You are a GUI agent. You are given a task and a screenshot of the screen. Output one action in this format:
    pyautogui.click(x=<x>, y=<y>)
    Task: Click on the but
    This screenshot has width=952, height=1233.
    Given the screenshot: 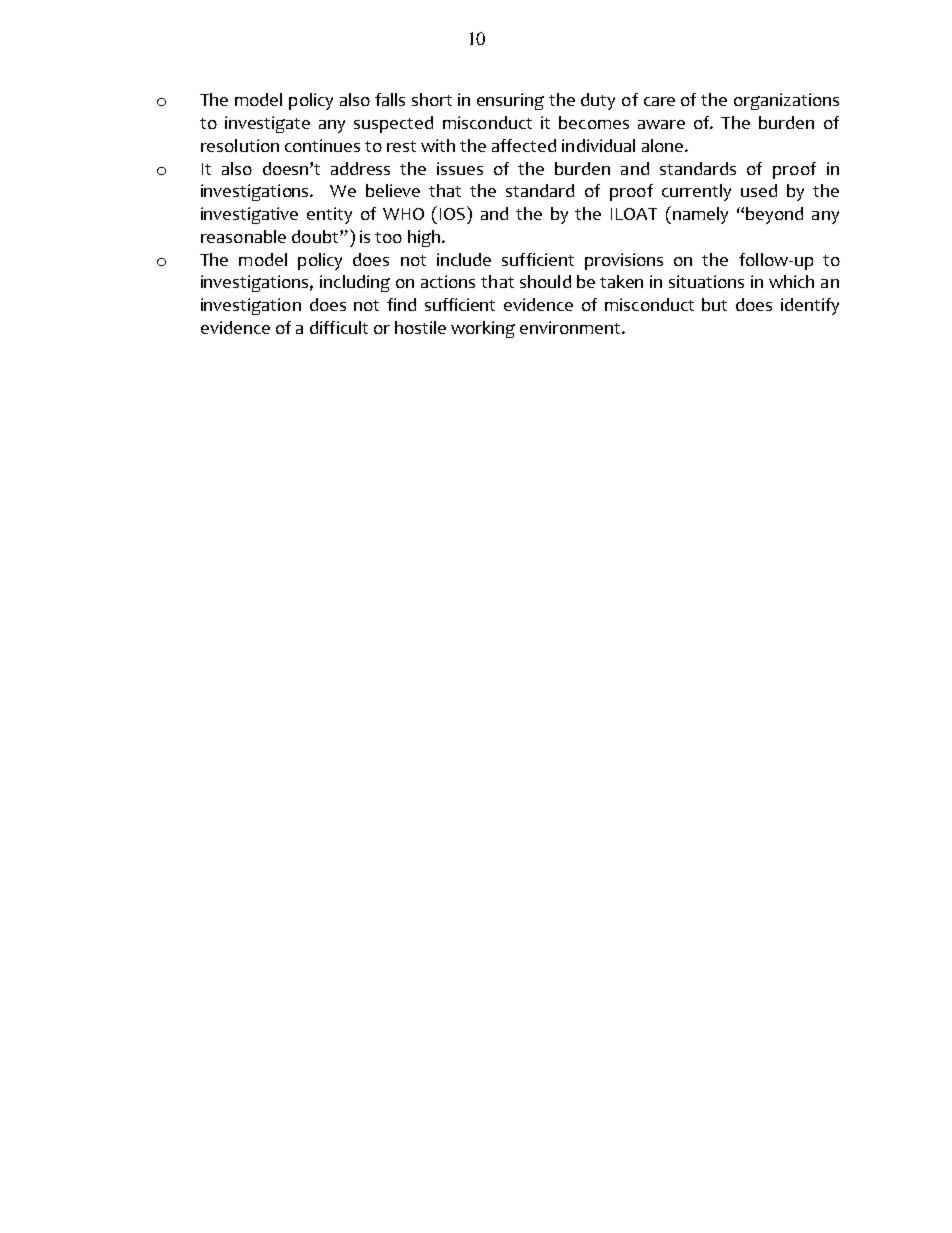 What is the action you would take?
    pyautogui.click(x=714, y=304)
